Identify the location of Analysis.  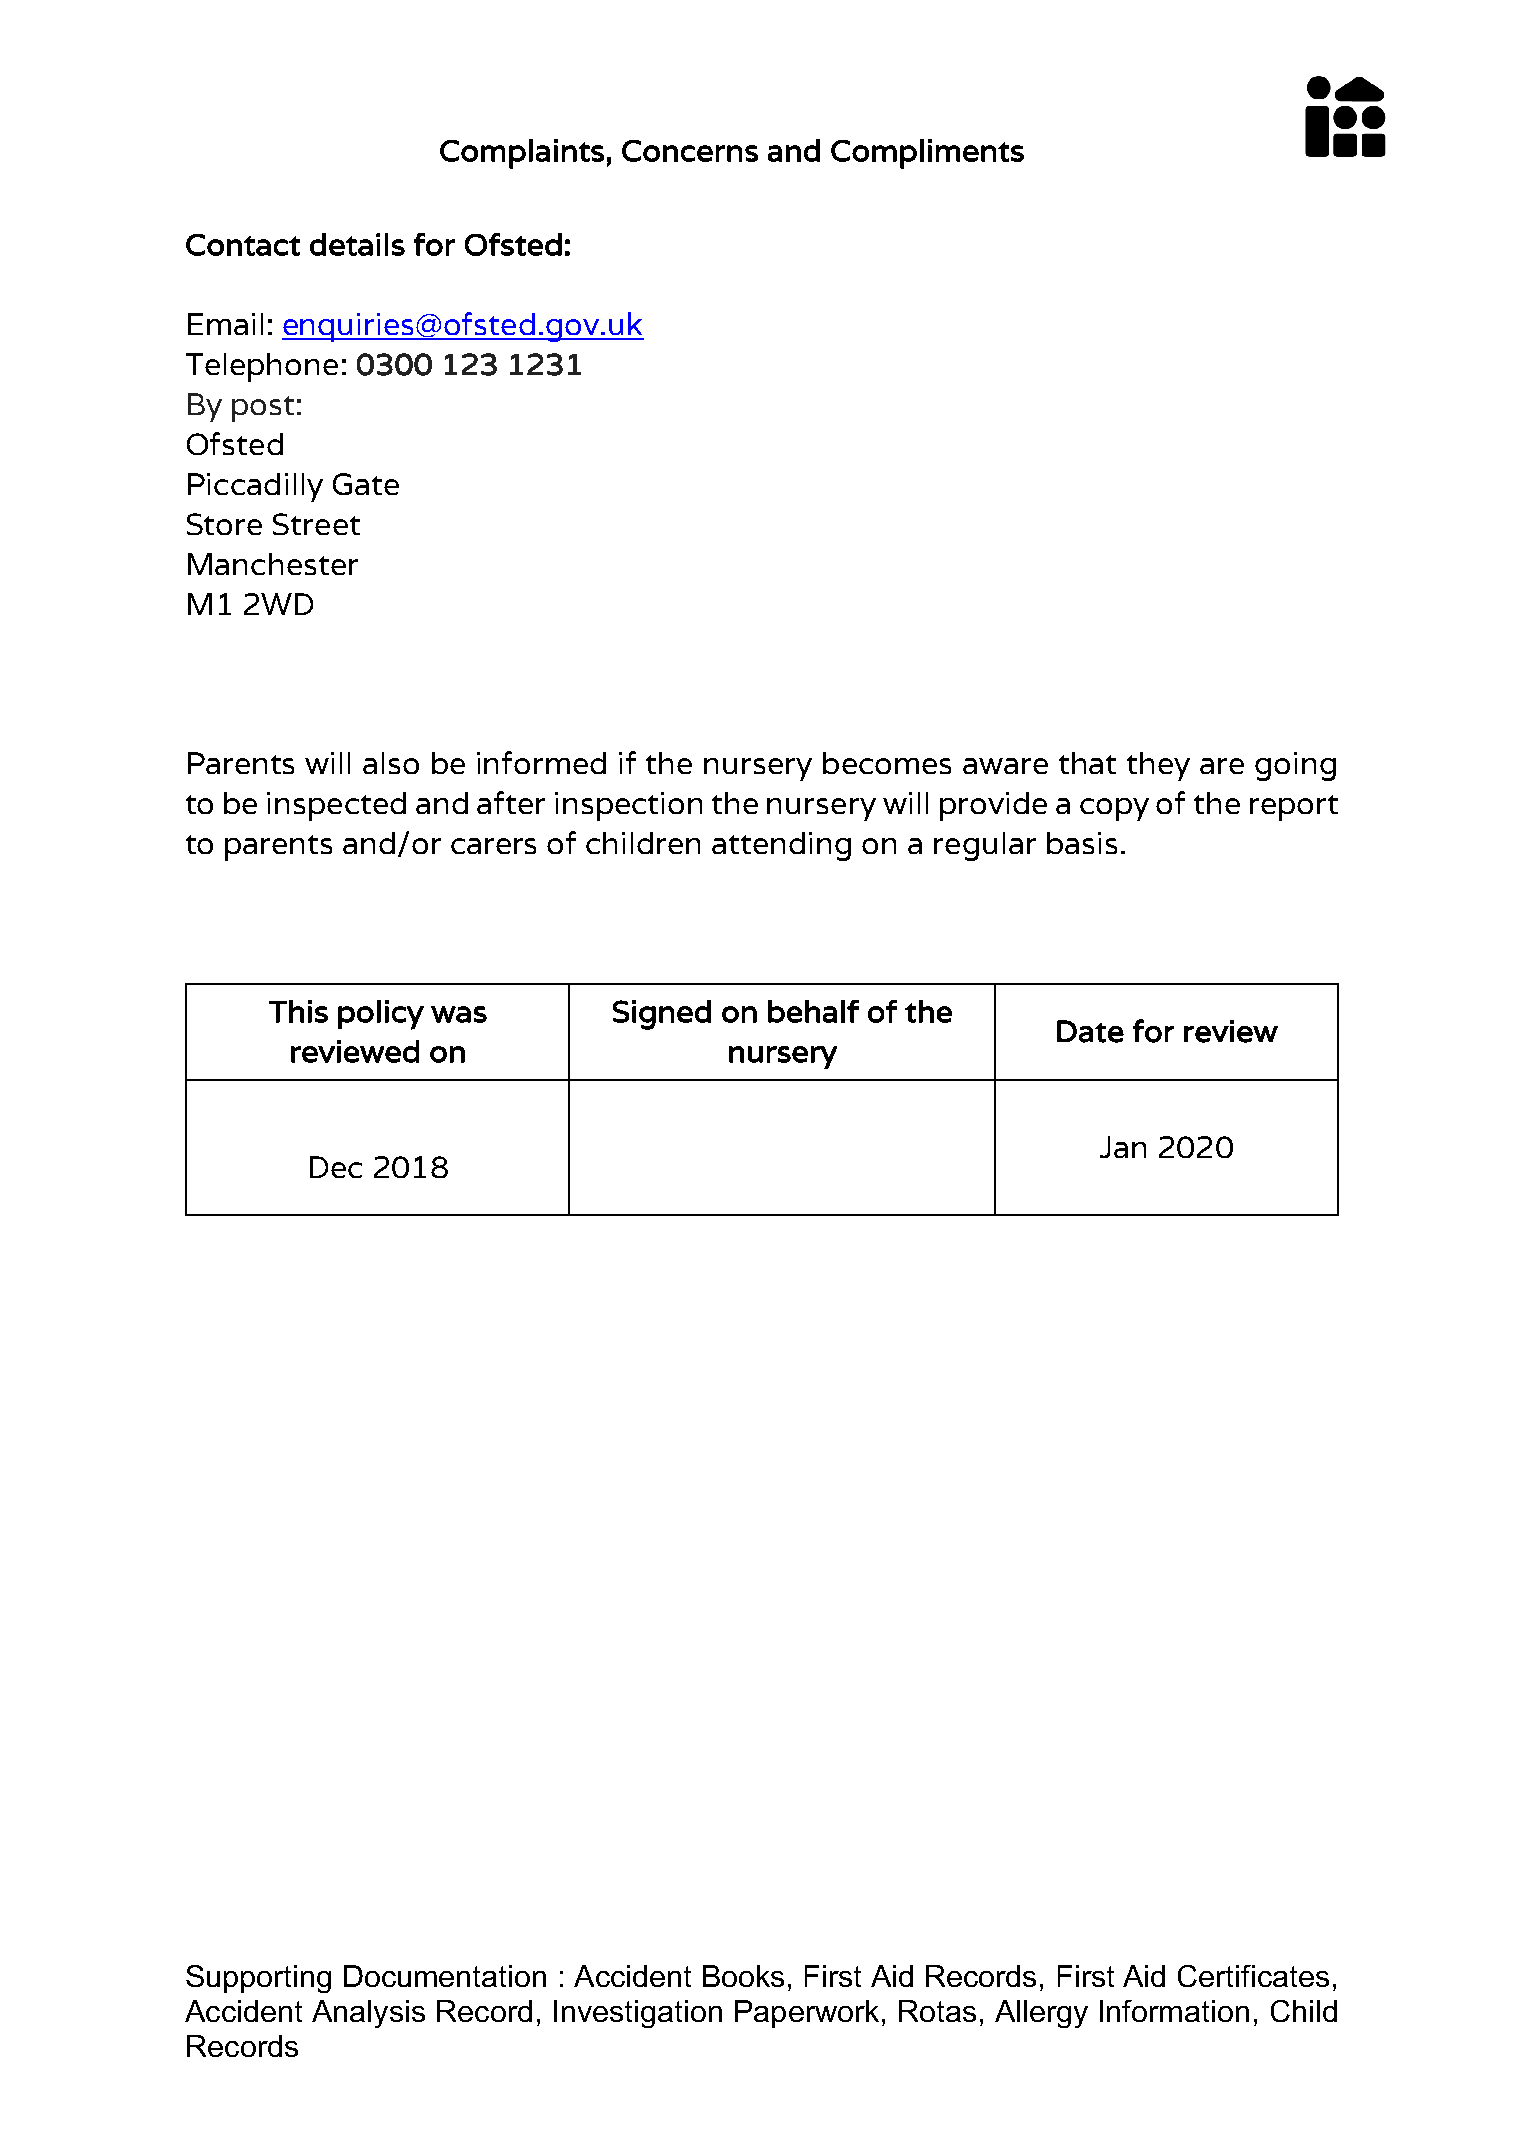
(368, 2014).
